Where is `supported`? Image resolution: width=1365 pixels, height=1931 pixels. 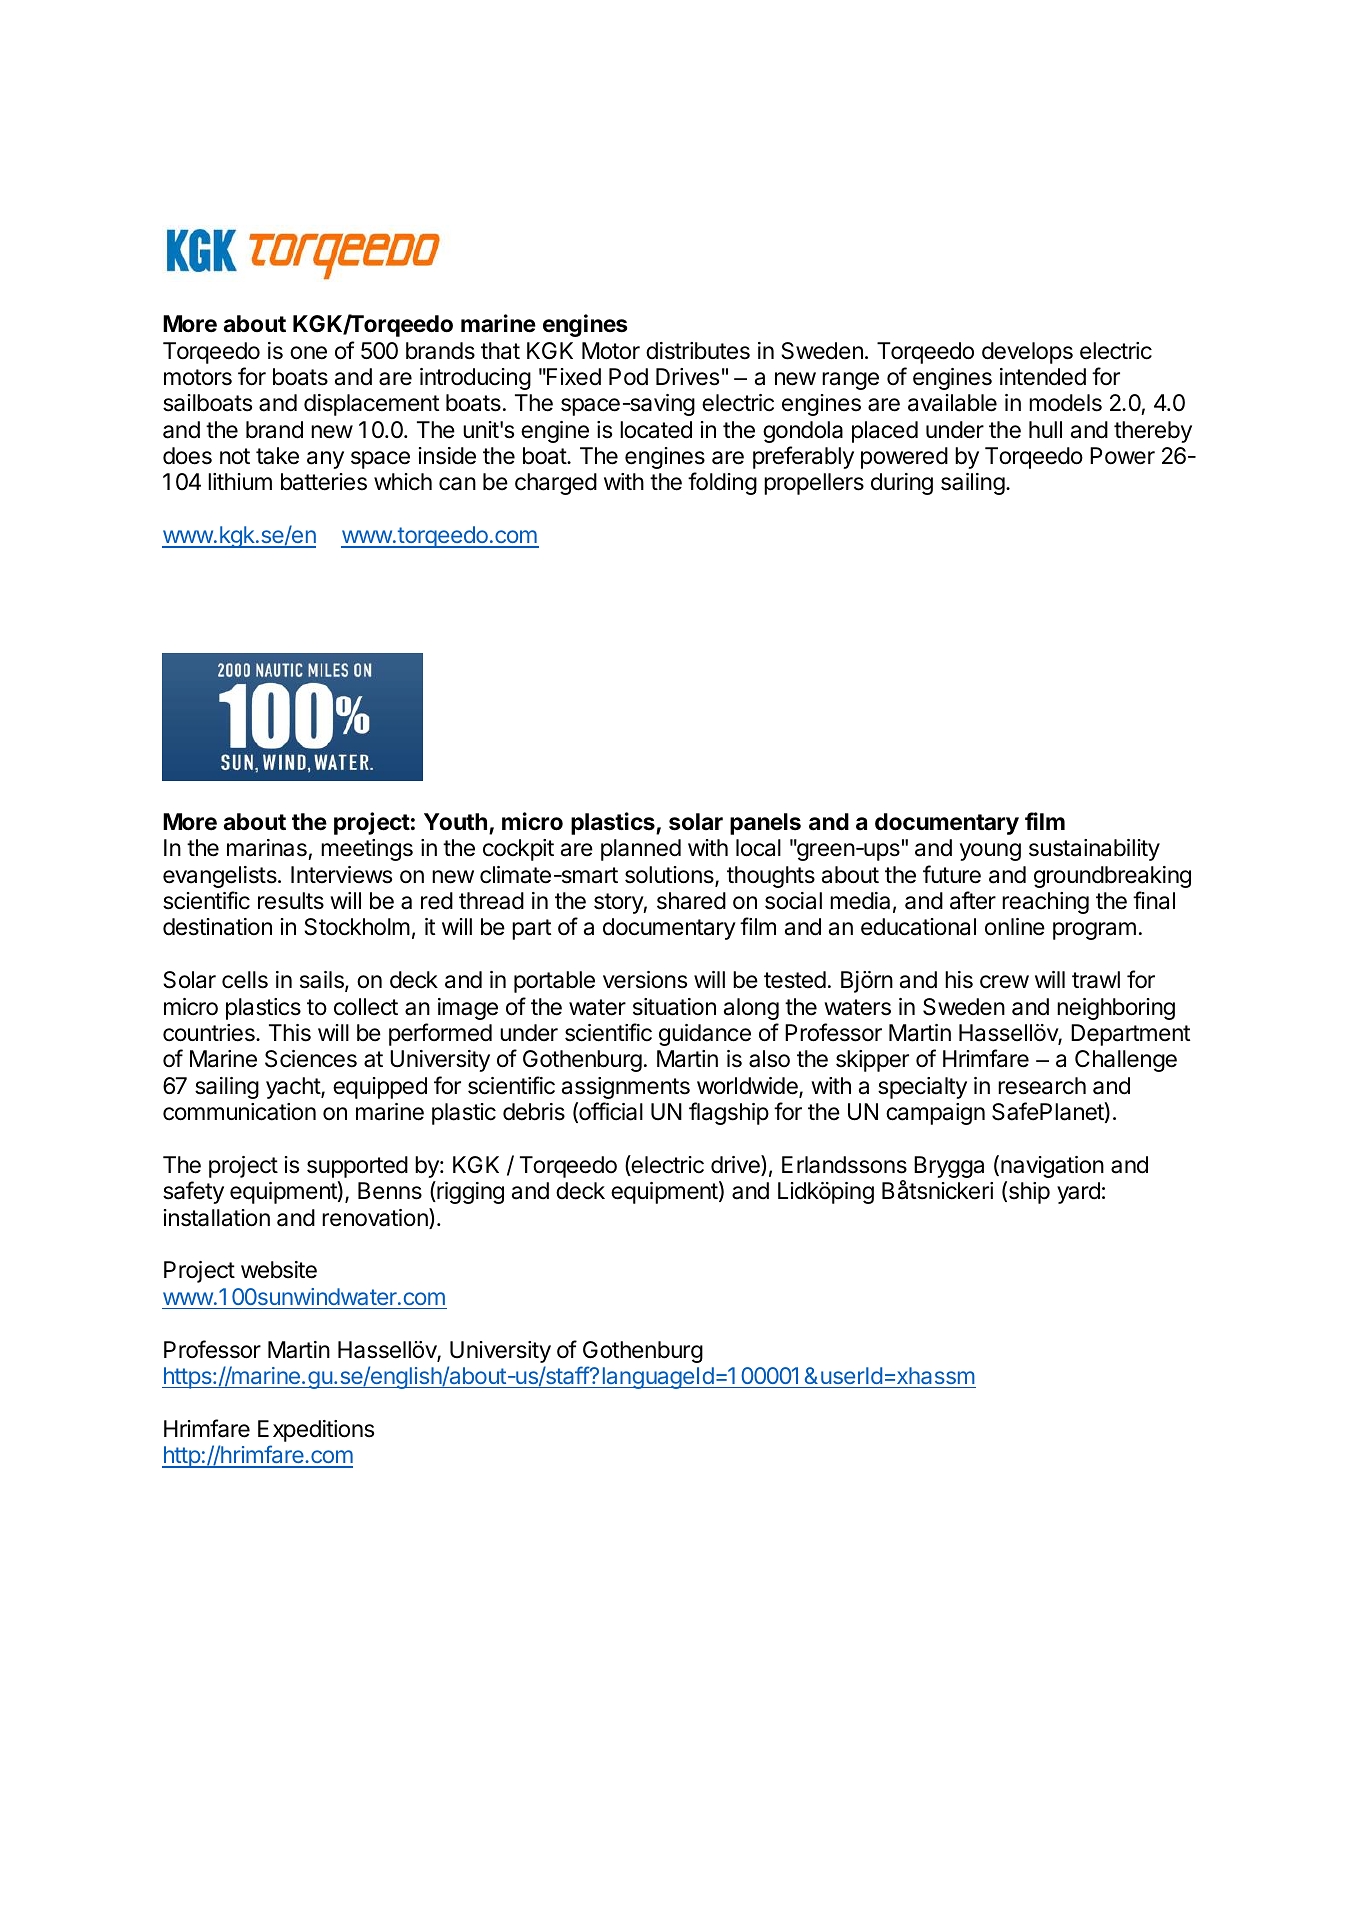
supported is located at coordinates (357, 1167).
